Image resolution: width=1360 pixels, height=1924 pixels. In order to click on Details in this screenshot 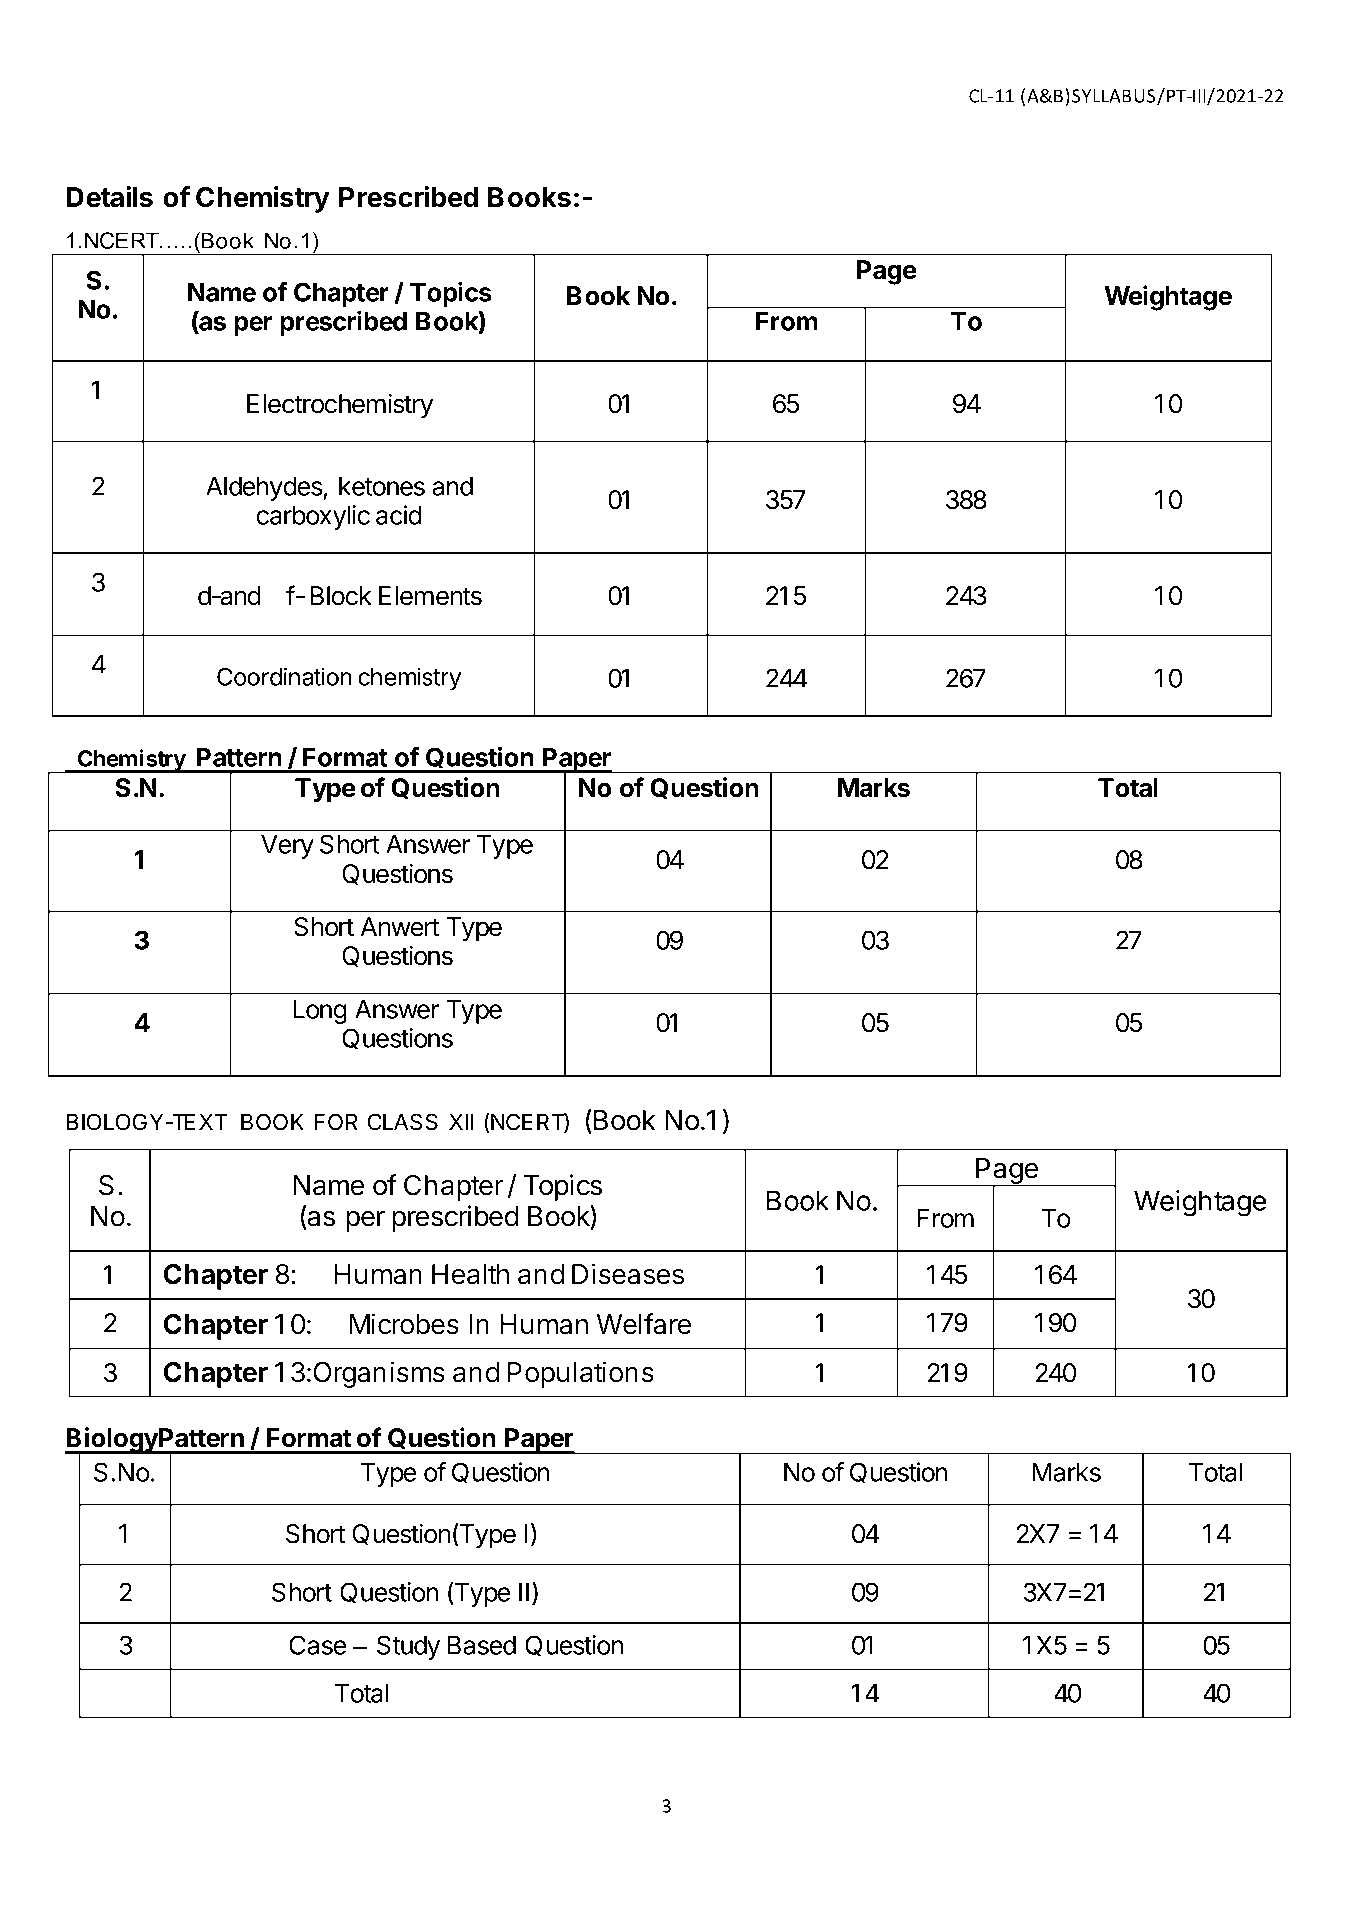, I will do `click(109, 197)`.
